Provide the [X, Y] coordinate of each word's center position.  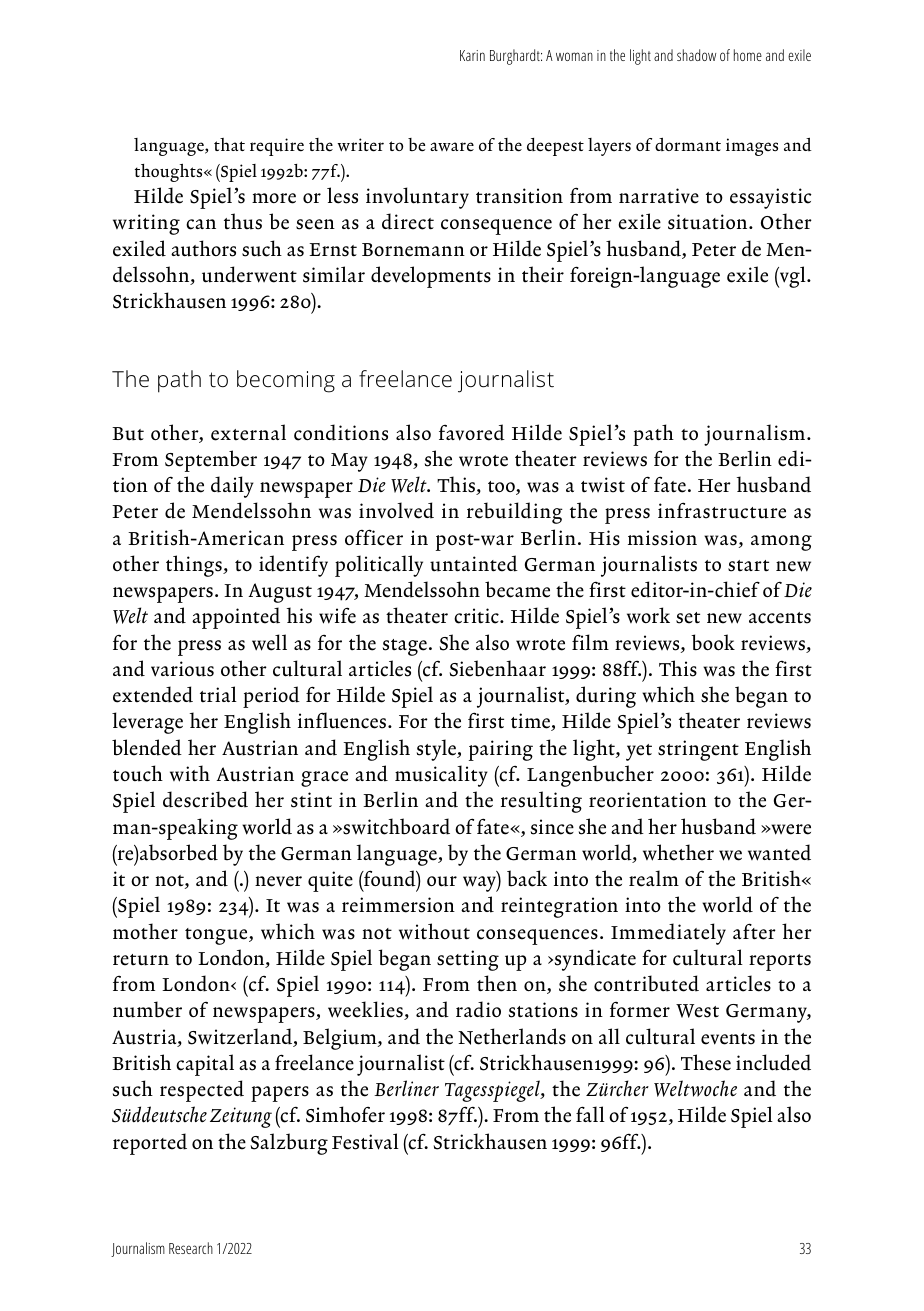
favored [472, 432]
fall [590, 1114]
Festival [365, 1141]
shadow [696, 55]
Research [191, 1248]
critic [477, 616]
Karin [472, 55]
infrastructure [722, 510]
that [229, 144]
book [713, 642]
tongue [217, 936]
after [754, 931]
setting [468, 960]
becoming [286, 381]
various [182, 669]
